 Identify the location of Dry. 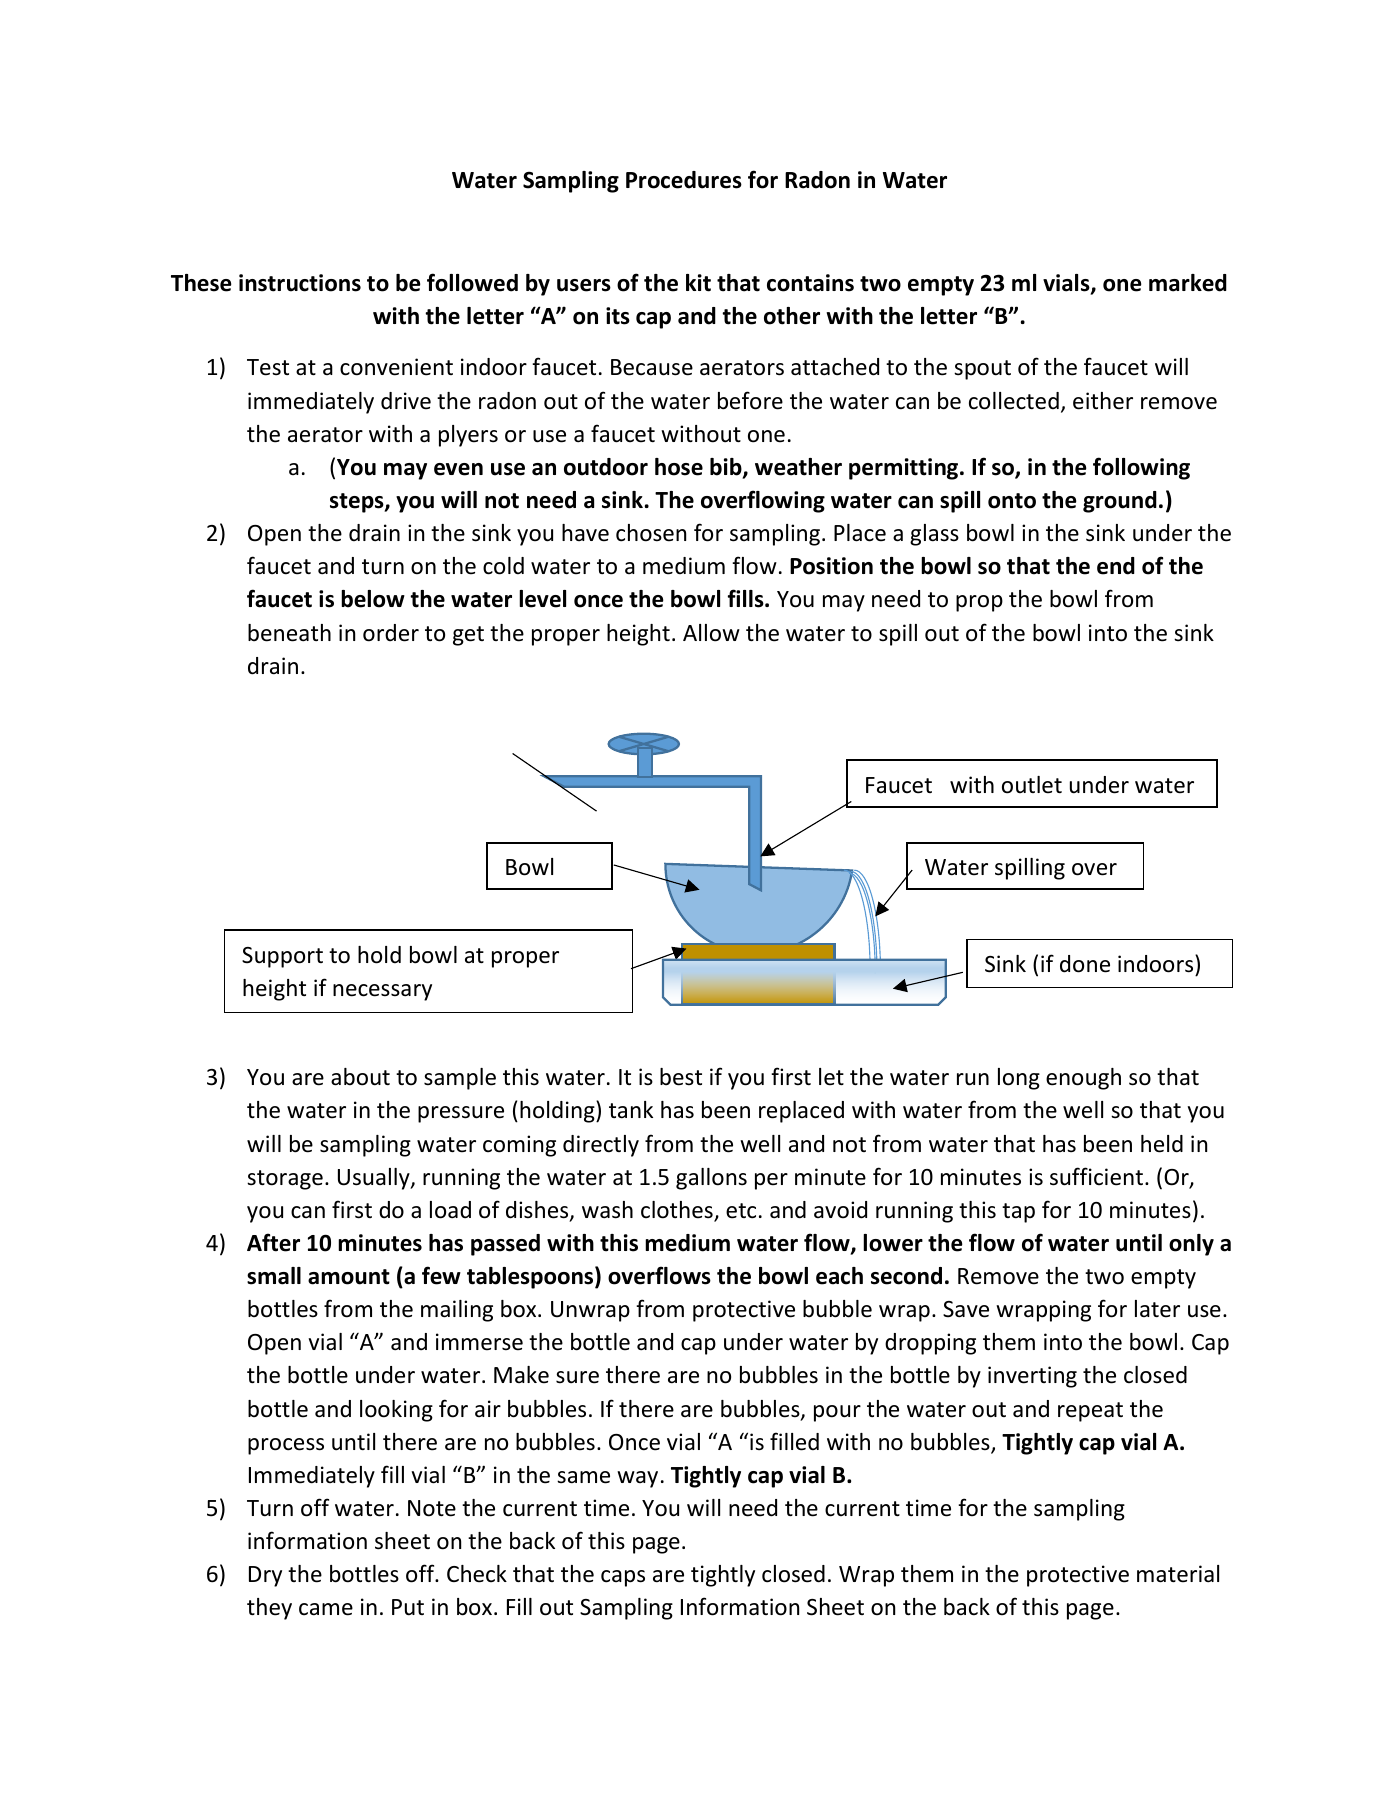
(265, 1576).
